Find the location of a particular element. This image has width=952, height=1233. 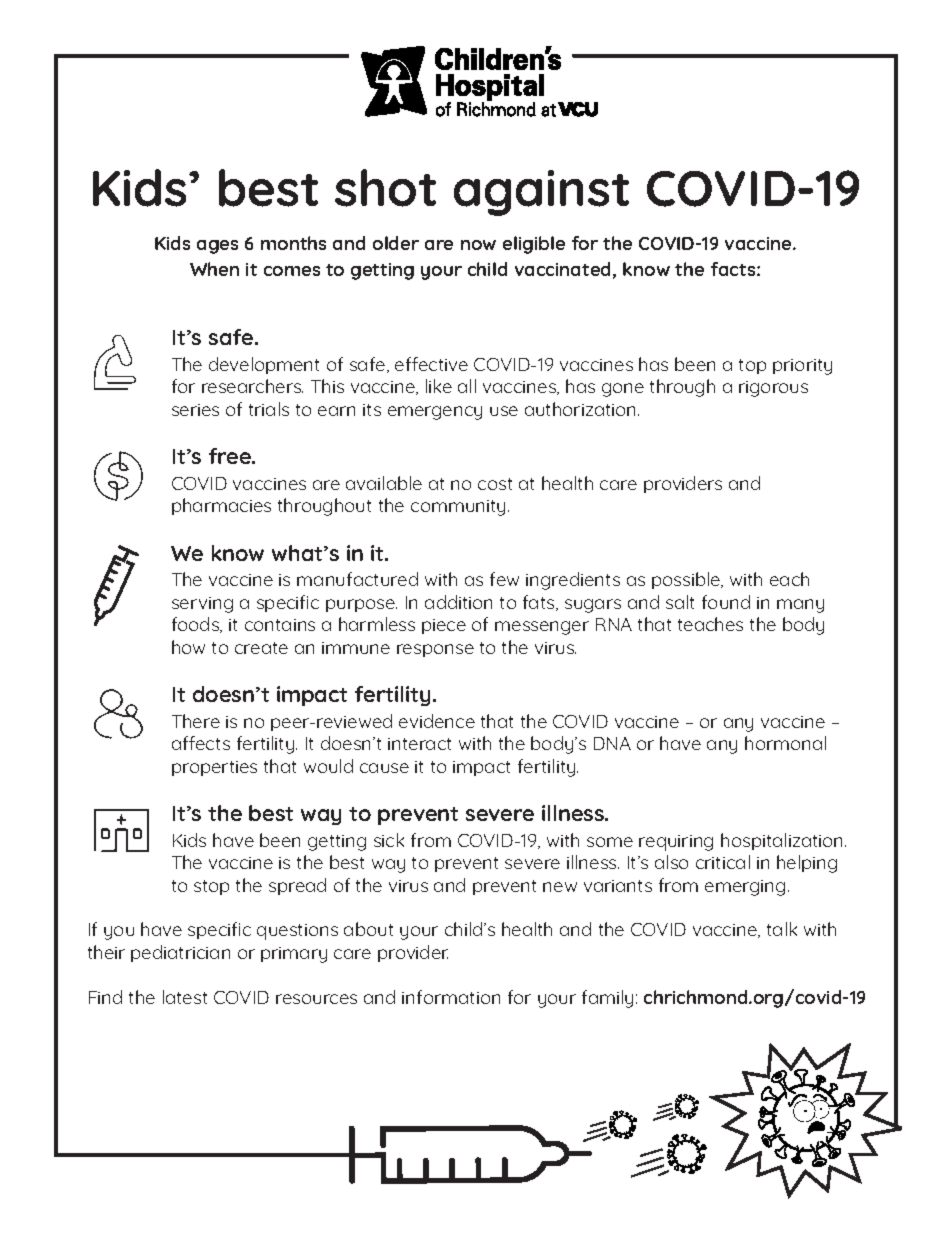

possible is located at coordinates (687, 580).
